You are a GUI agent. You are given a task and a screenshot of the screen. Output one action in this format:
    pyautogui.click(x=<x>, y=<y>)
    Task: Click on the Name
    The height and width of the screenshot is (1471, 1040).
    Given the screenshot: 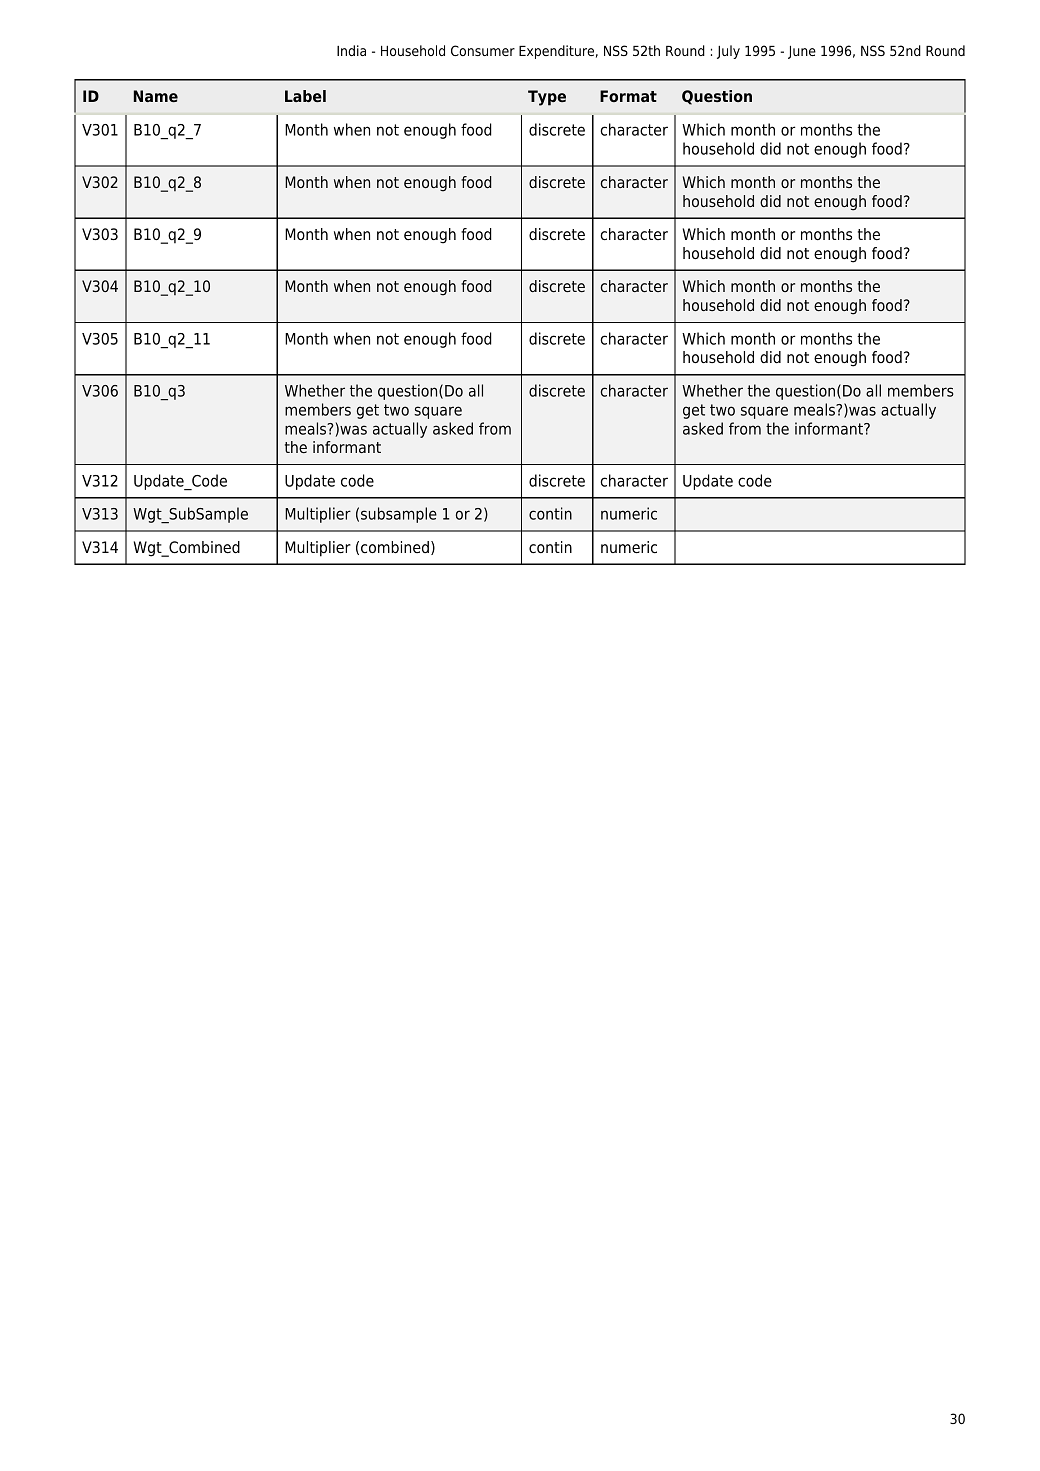 What is the action you would take?
    pyautogui.click(x=156, y=96)
